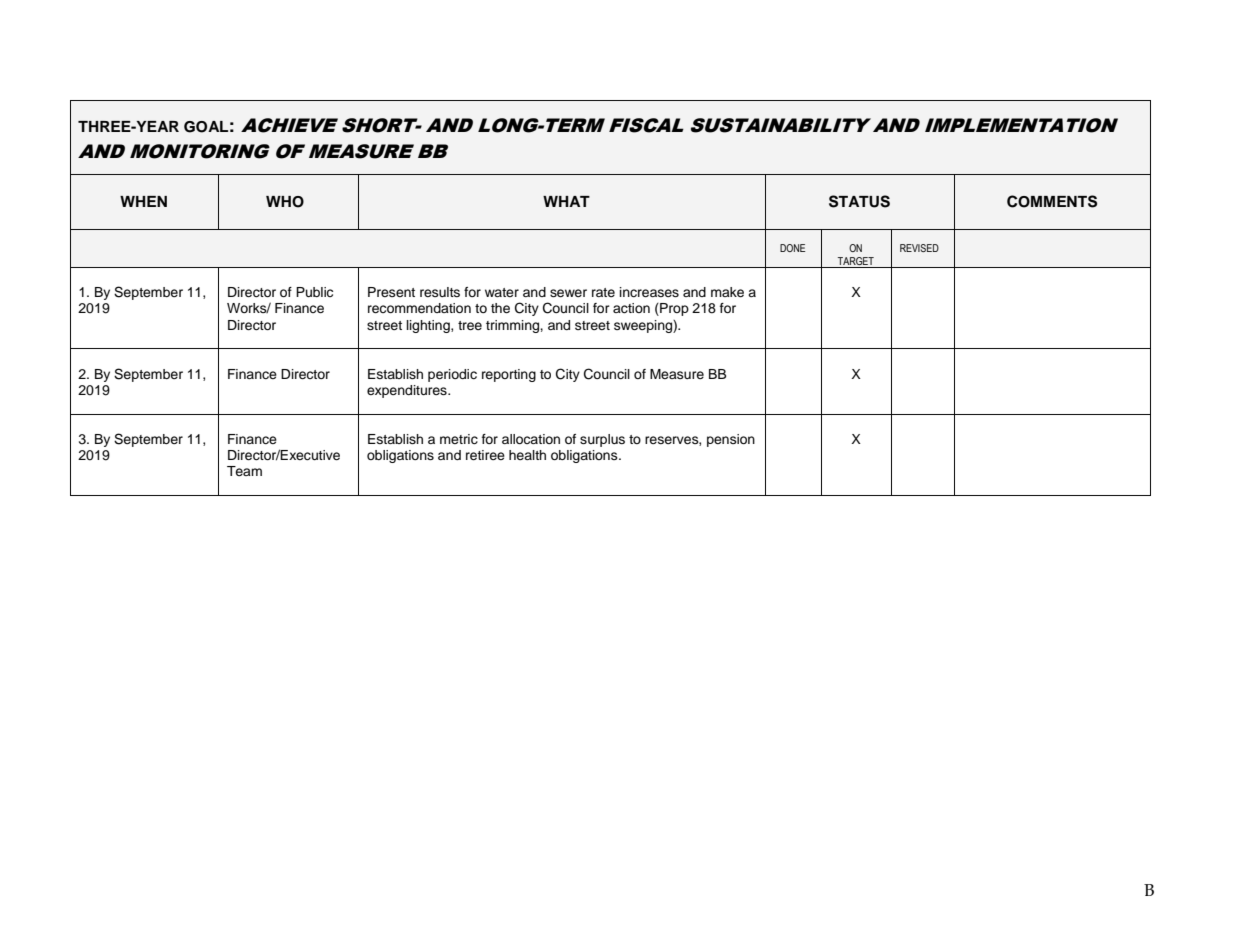 The image size is (1233, 952). I want to click on action, so click(631, 308).
